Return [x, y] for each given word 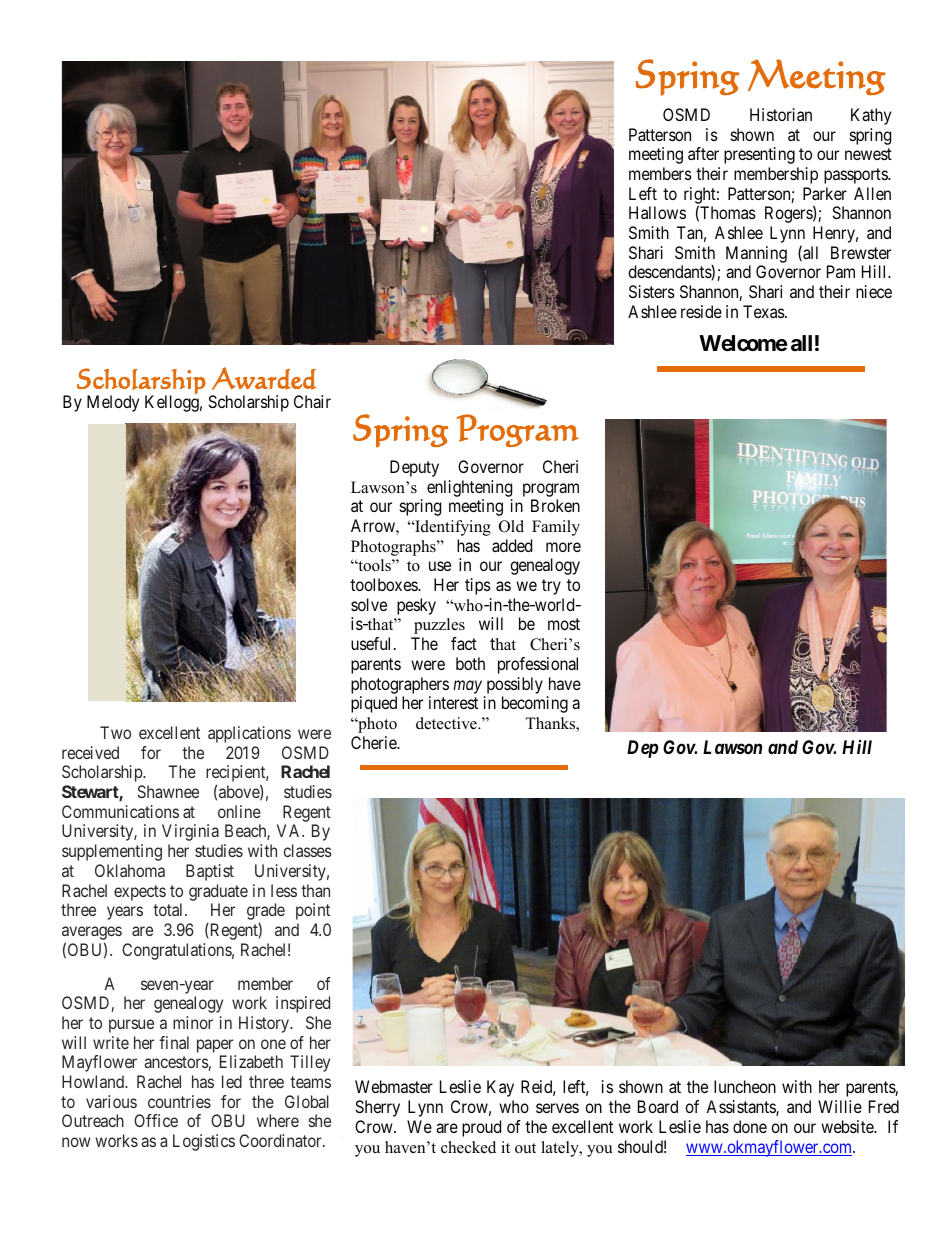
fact [464, 643]
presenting [759, 155]
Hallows [657, 212]
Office [156, 1120]
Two [115, 732]
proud [481, 1128]
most [564, 624]
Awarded [264, 378]
